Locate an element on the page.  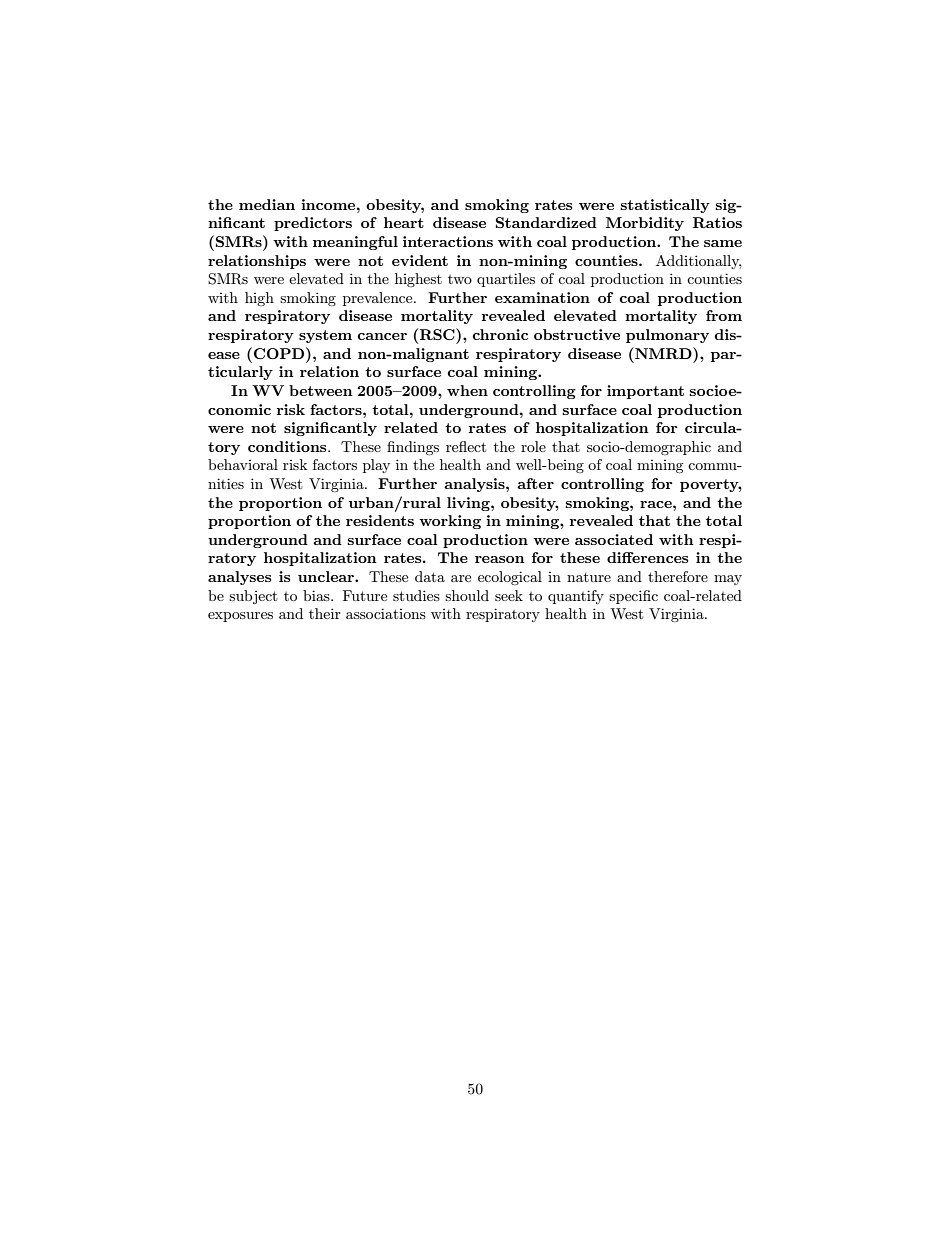
specific is located at coordinates (633, 597).
